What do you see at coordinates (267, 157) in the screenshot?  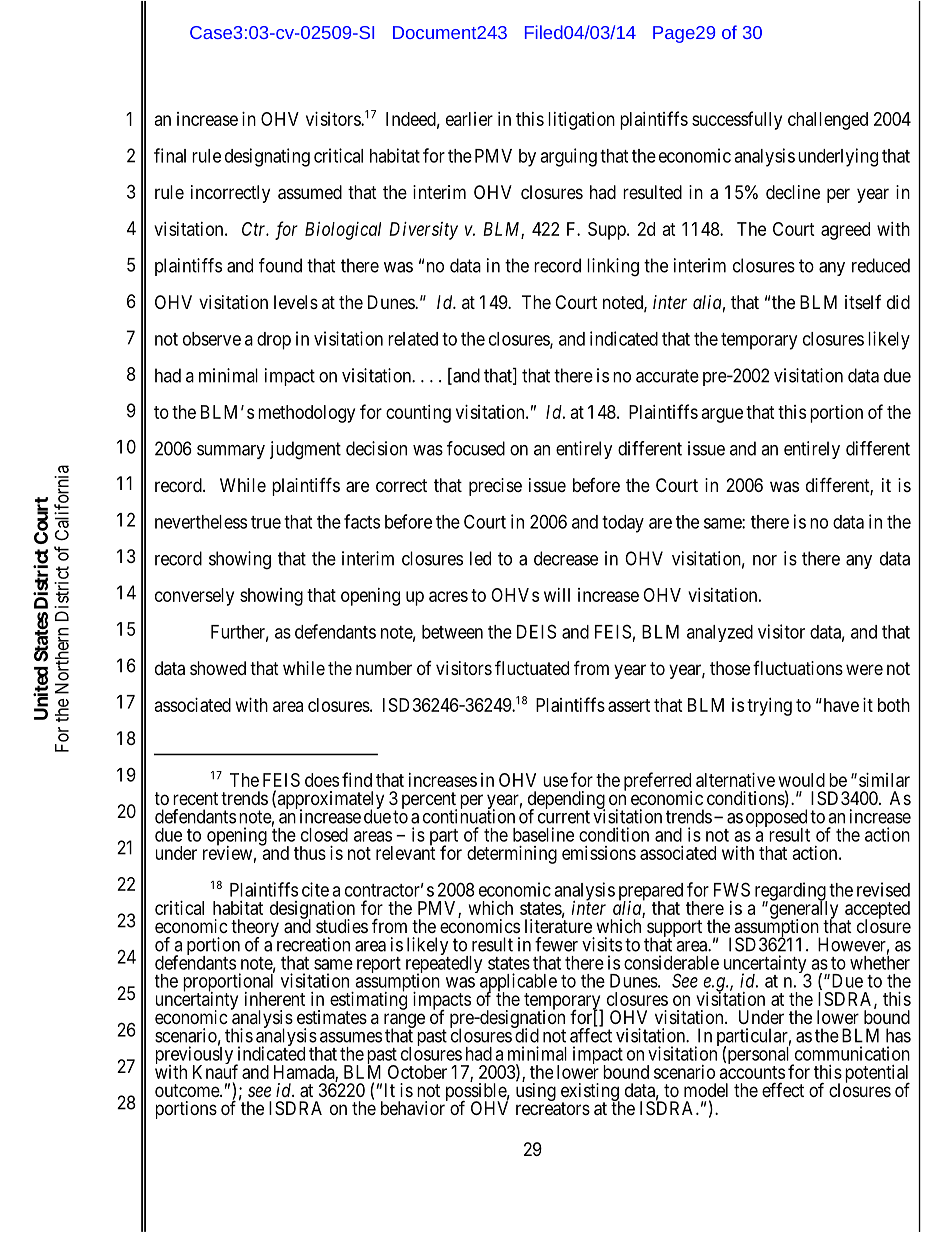 I see `designating` at bounding box center [267, 157].
